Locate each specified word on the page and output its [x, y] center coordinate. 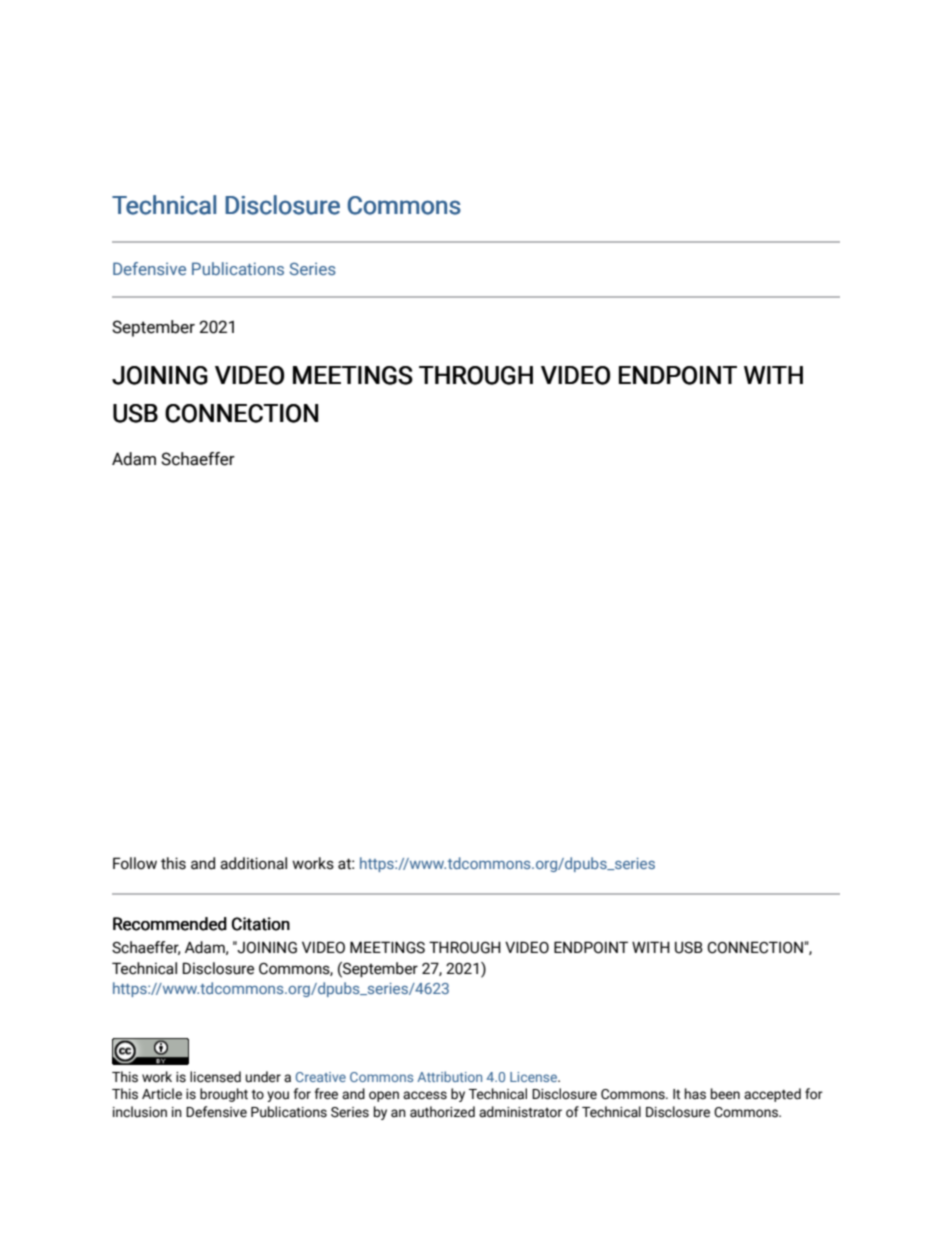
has [695, 1094]
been [725, 1094]
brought [224, 1095]
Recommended [170, 924]
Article [162, 1094]
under [263, 1077]
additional [253, 863]
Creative [321, 1077]
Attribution [449, 1076]
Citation [261, 924]
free [326, 1094]
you [278, 1096]
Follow [135, 863]
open [384, 1096]
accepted [772, 1095]
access [425, 1095]
